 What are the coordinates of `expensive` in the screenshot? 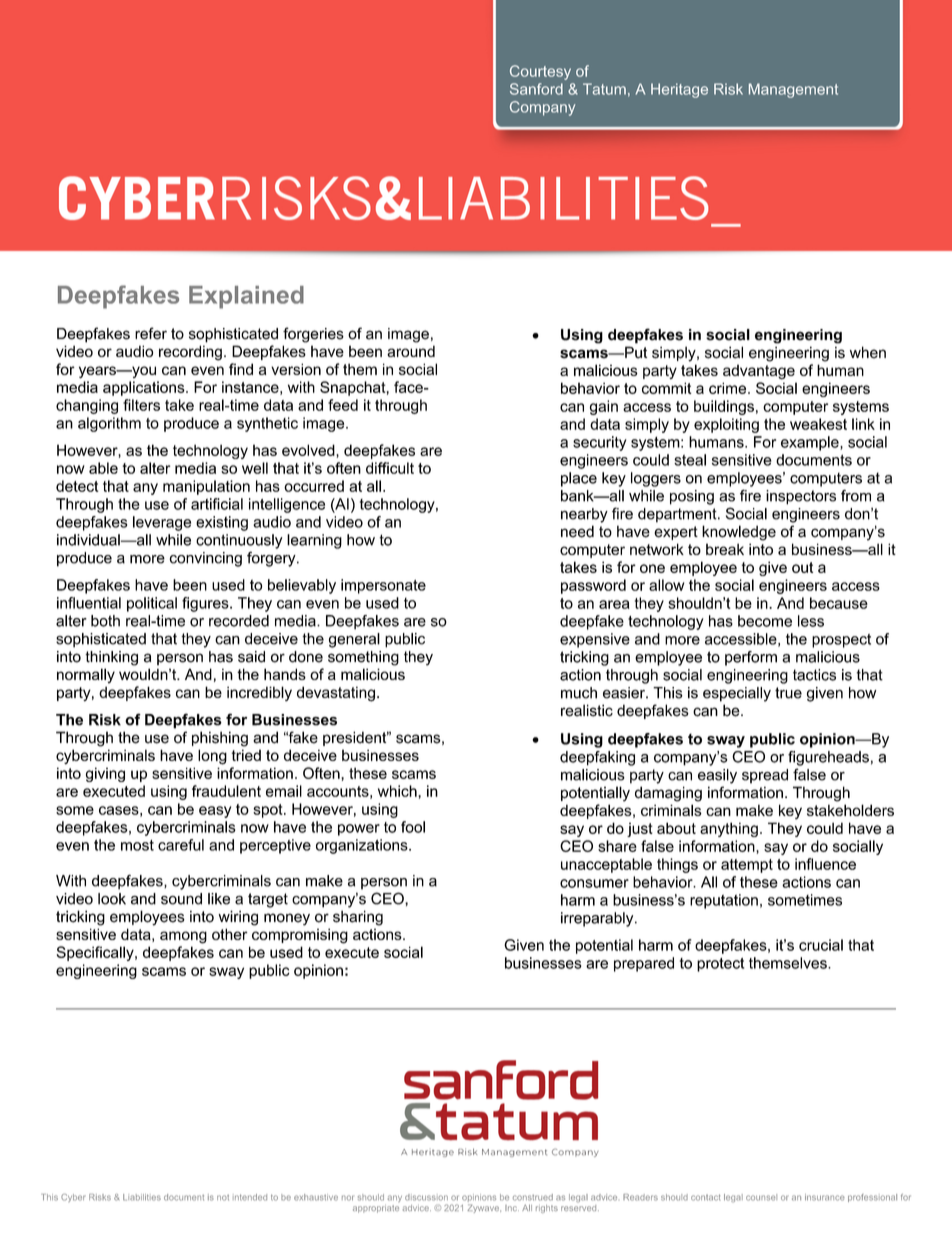 It's located at (595, 640).
